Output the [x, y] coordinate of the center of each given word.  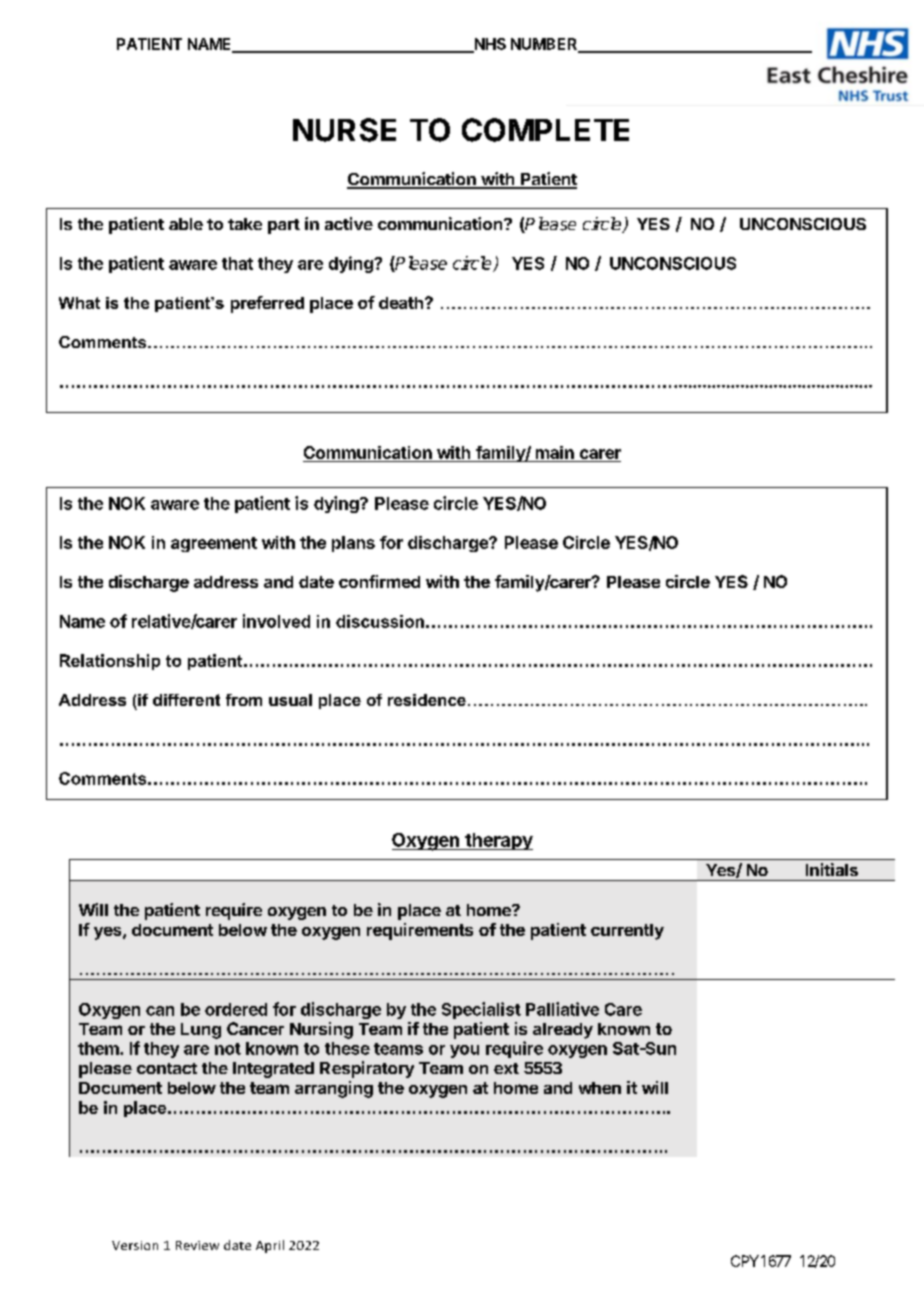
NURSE [344, 130]
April [270, 1246]
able [186, 224]
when [600, 1088]
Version [135, 1245]
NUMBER [545, 45]
